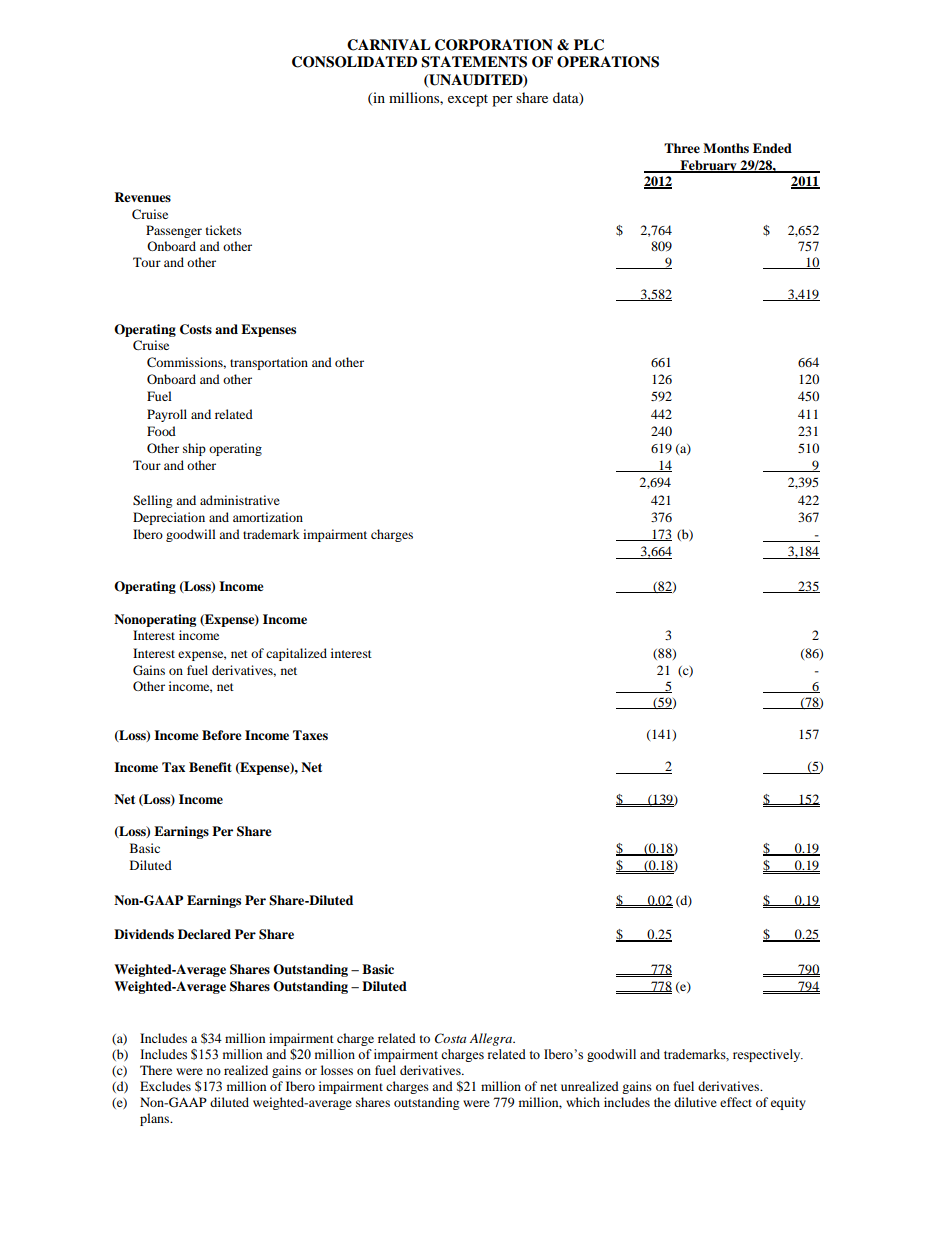 This document has height=1233, width=952. I want to click on respectively, so click(768, 1055).
